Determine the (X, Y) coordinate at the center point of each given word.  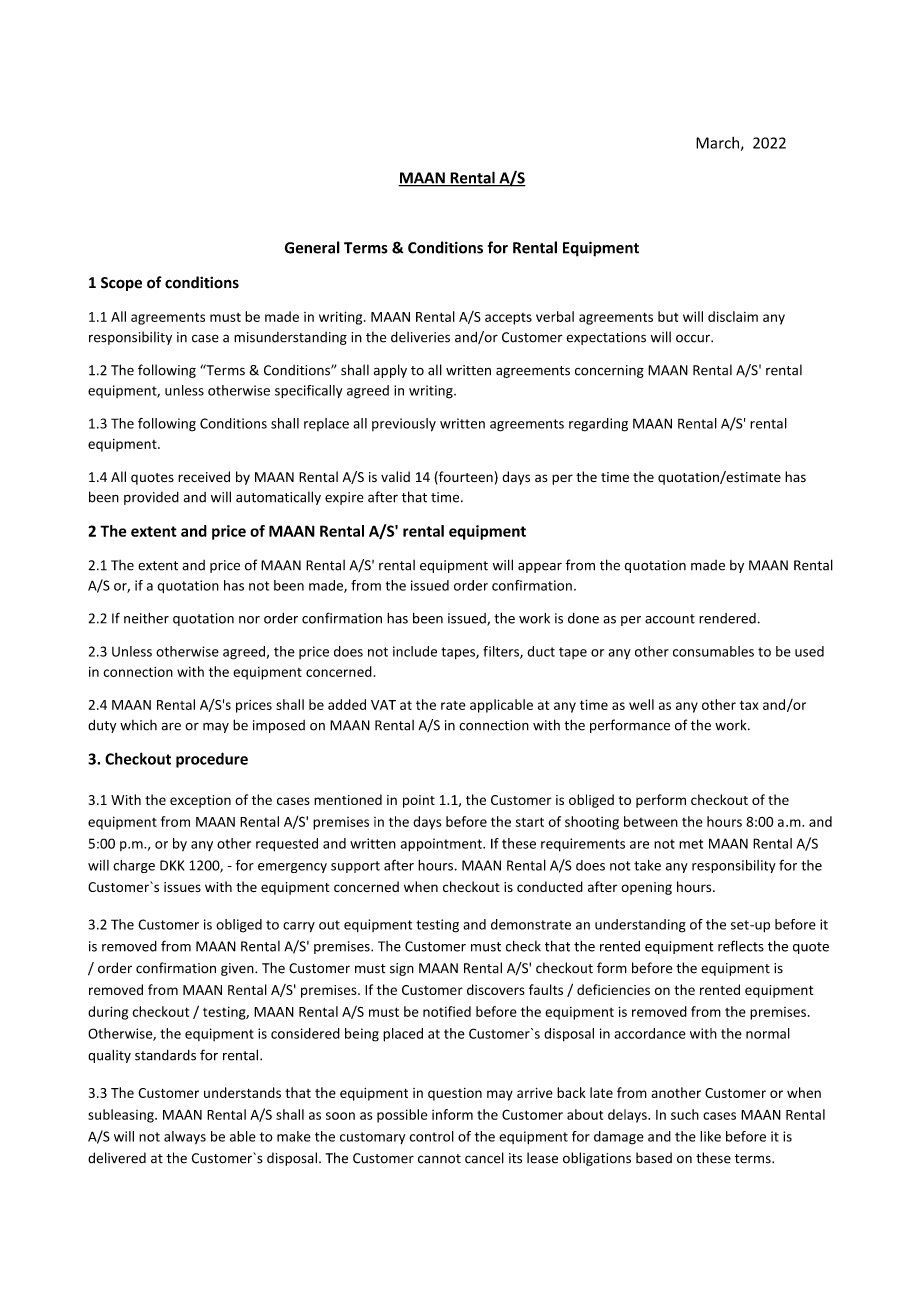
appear (540, 567)
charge (134, 866)
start (530, 822)
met (691, 844)
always (185, 1137)
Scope (121, 284)
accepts (508, 319)
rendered (727, 618)
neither (146, 618)
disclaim (733, 316)
